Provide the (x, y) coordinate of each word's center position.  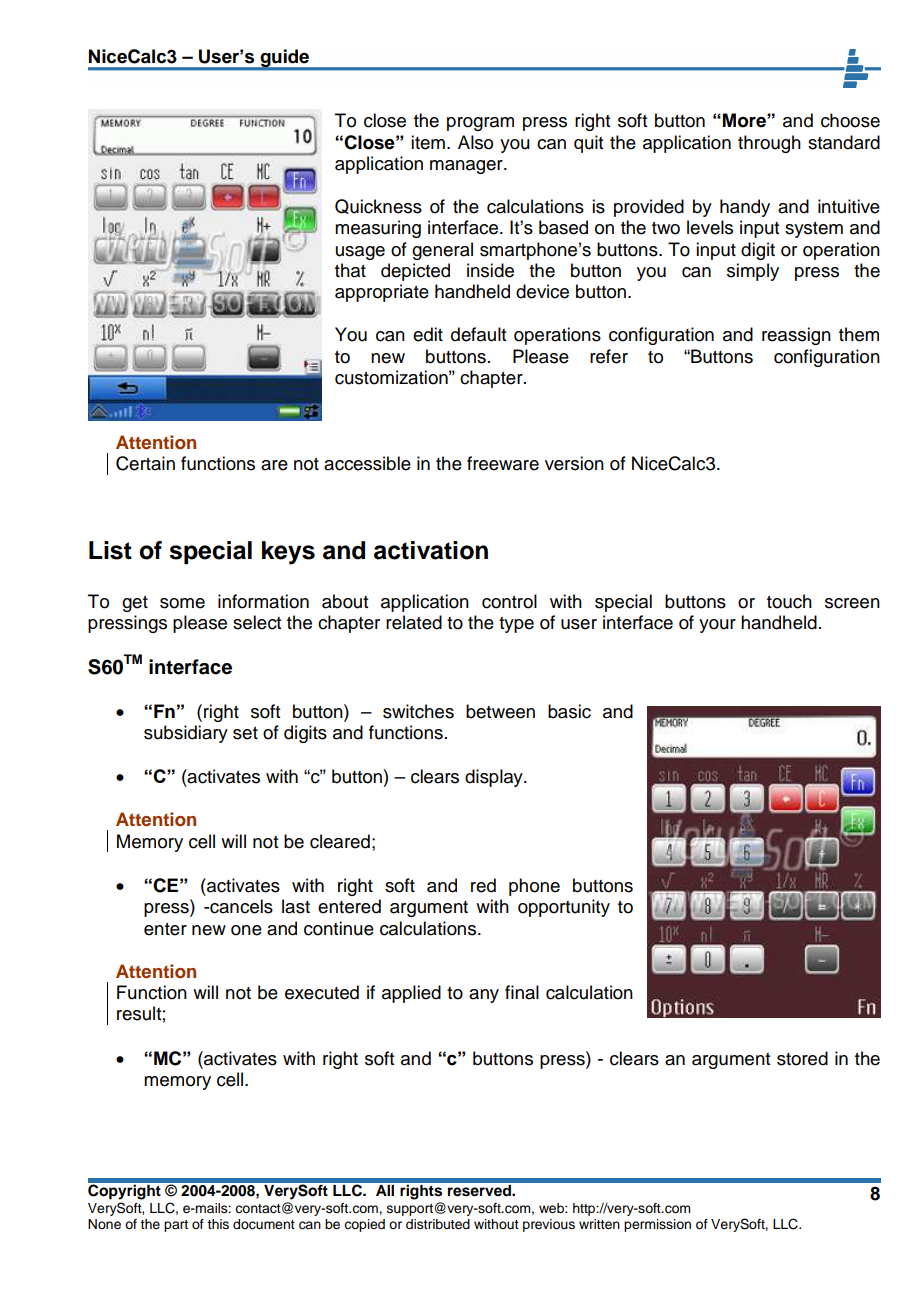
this (218, 1224)
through (769, 144)
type (516, 625)
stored (802, 1058)
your (717, 626)
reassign (796, 336)
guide (285, 59)
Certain (145, 463)
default (478, 334)
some (182, 603)
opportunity (564, 908)
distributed (438, 1224)
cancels (240, 906)
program (480, 124)
